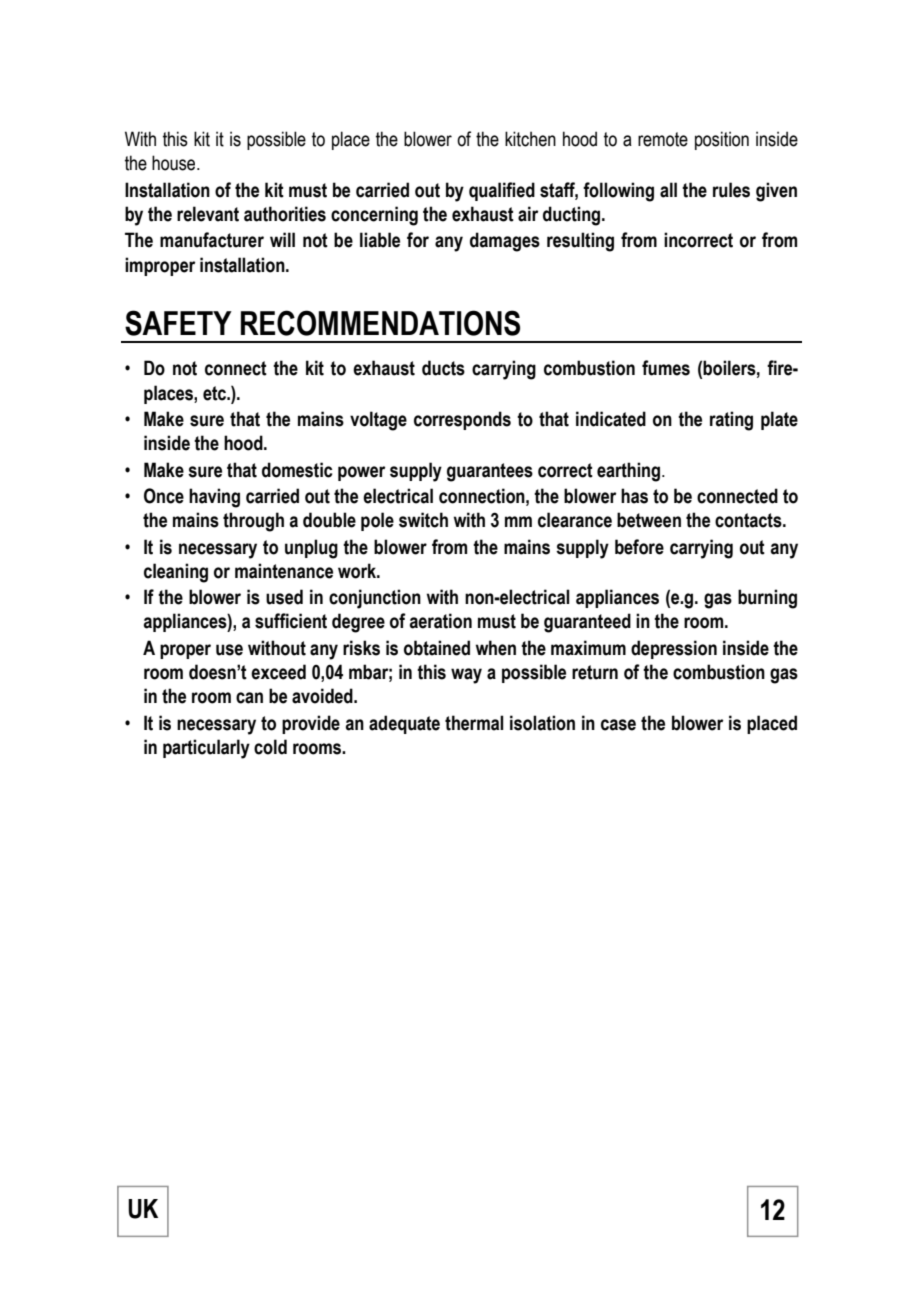 Image resolution: width=924 pixels, height=1310 pixels. What do you see at coordinates (722, 140) in the document?
I see `position` at bounding box center [722, 140].
